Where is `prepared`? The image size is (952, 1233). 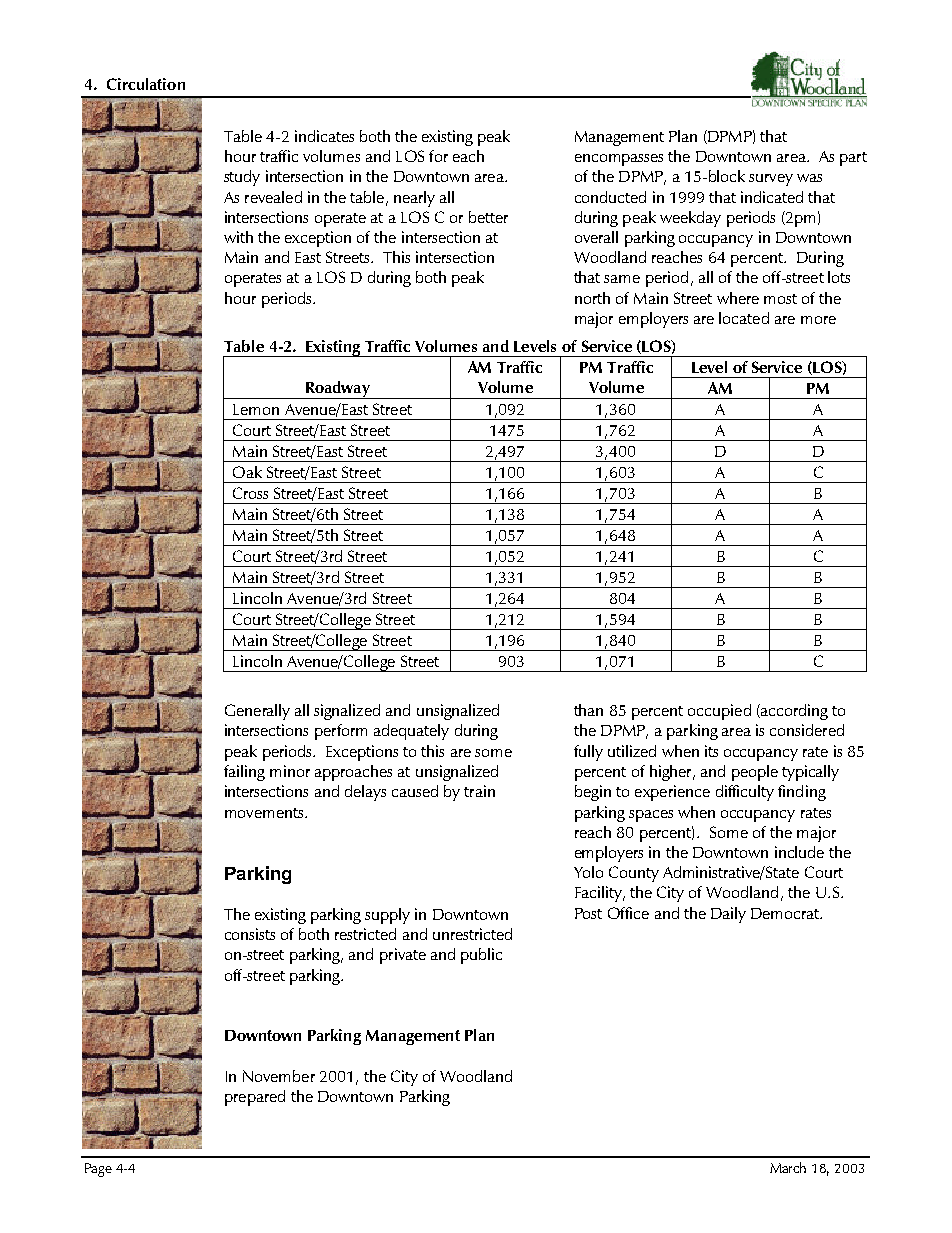 prepared is located at coordinates (255, 1098).
